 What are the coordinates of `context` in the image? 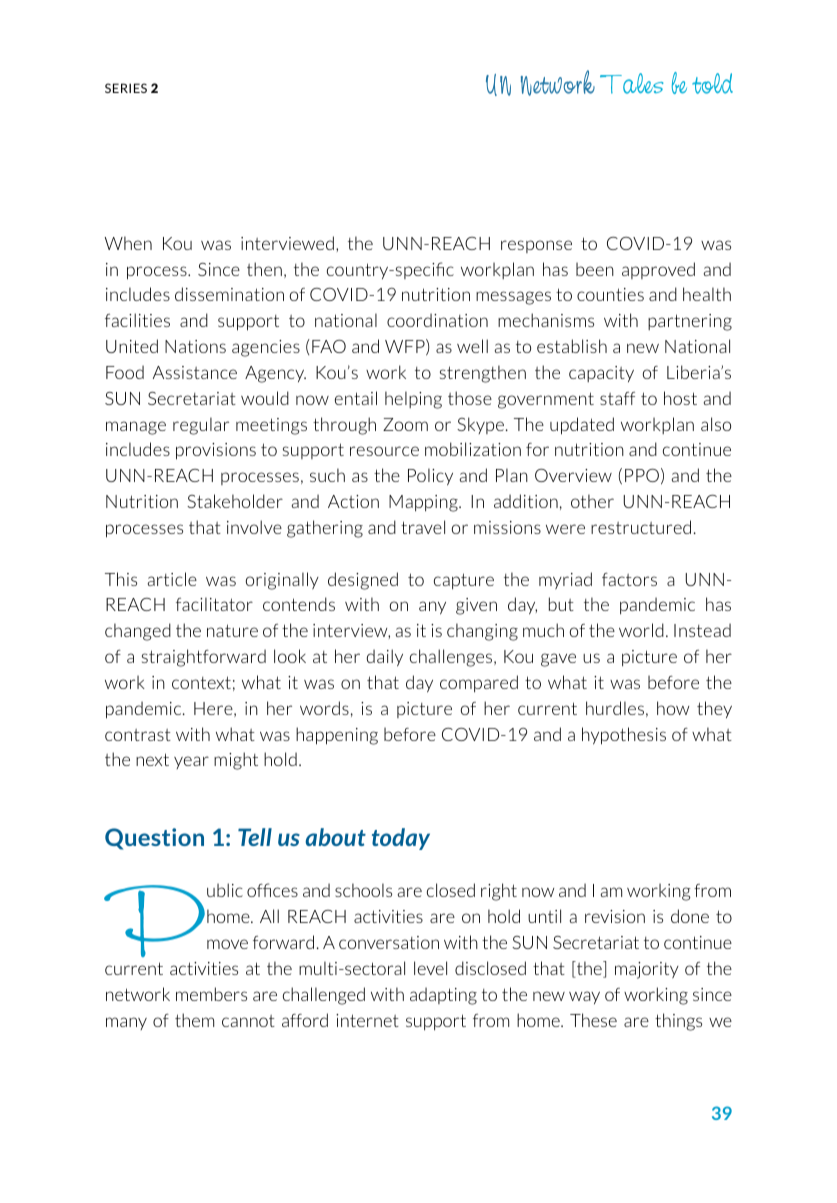 It's located at (201, 682).
